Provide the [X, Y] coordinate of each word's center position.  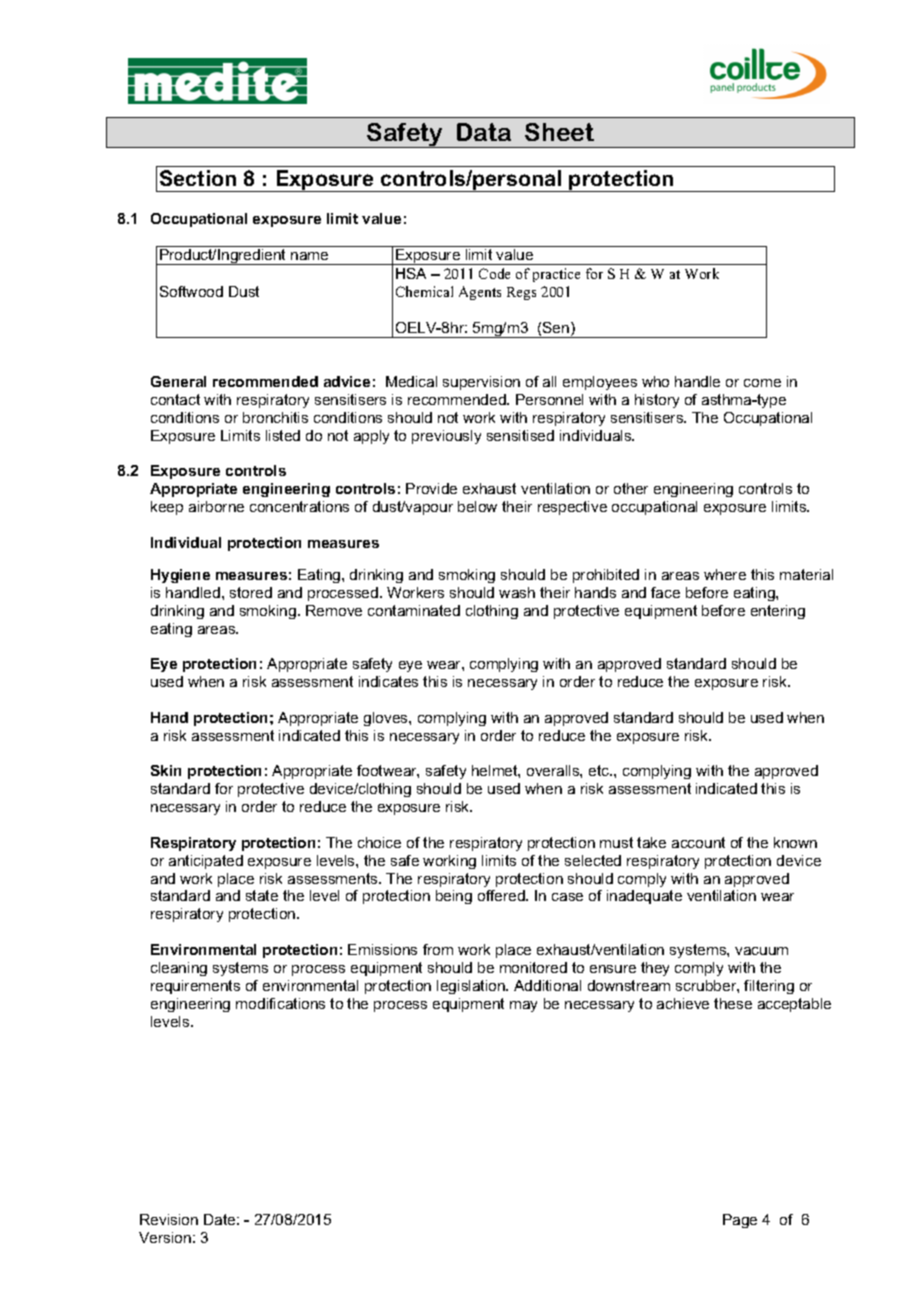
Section [198, 178]
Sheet [559, 132]
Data [484, 132]
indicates [388, 681]
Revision [169, 1219]
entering [778, 612]
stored [251, 592]
